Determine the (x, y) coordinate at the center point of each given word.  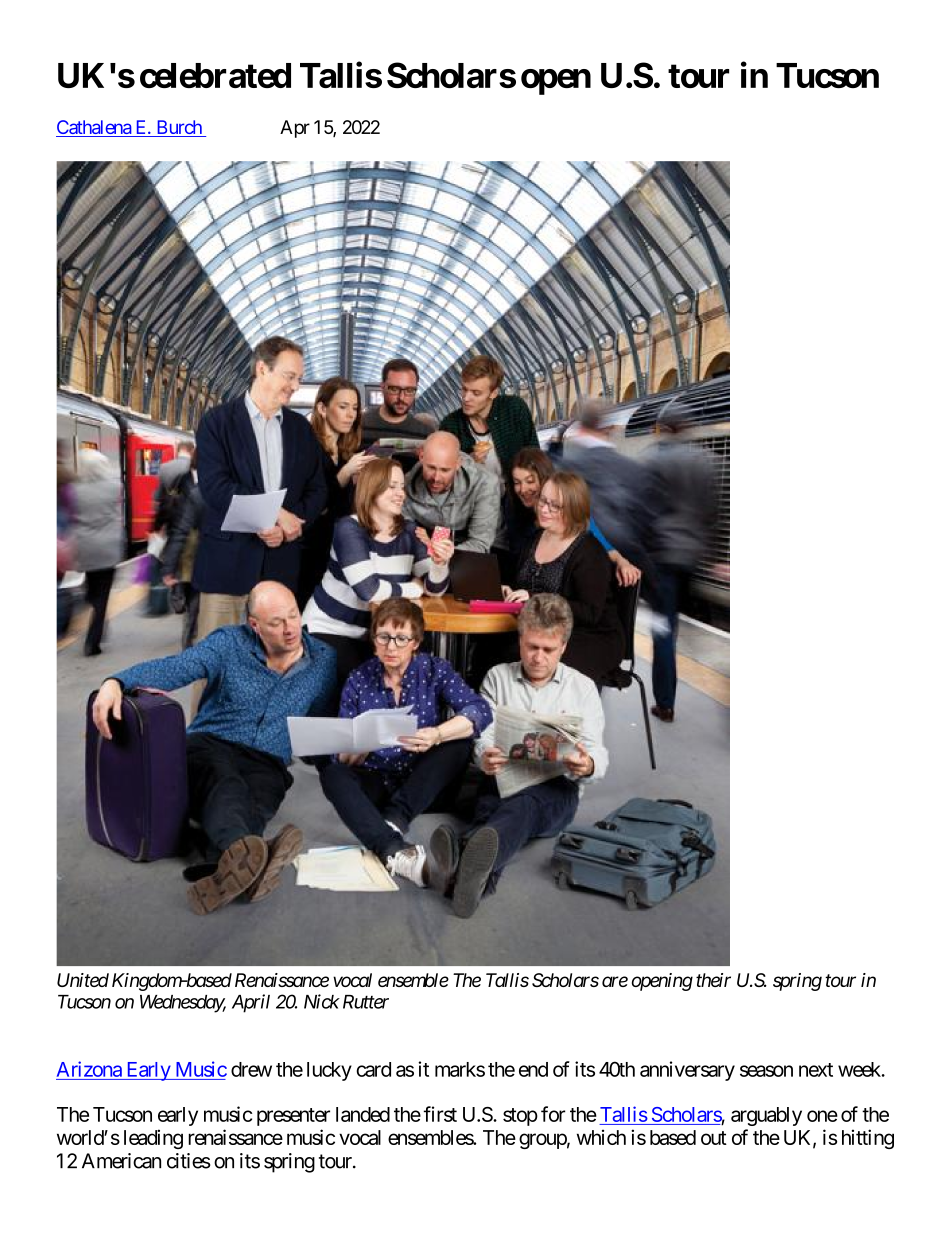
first (440, 1114)
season (766, 1071)
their (713, 980)
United (83, 980)
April (251, 1003)
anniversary (687, 1071)
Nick (322, 1001)
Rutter (364, 1002)
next (816, 1070)
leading (153, 1139)
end (533, 1069)
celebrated (215, 75)
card (373, 1069)
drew (251, 1069)
